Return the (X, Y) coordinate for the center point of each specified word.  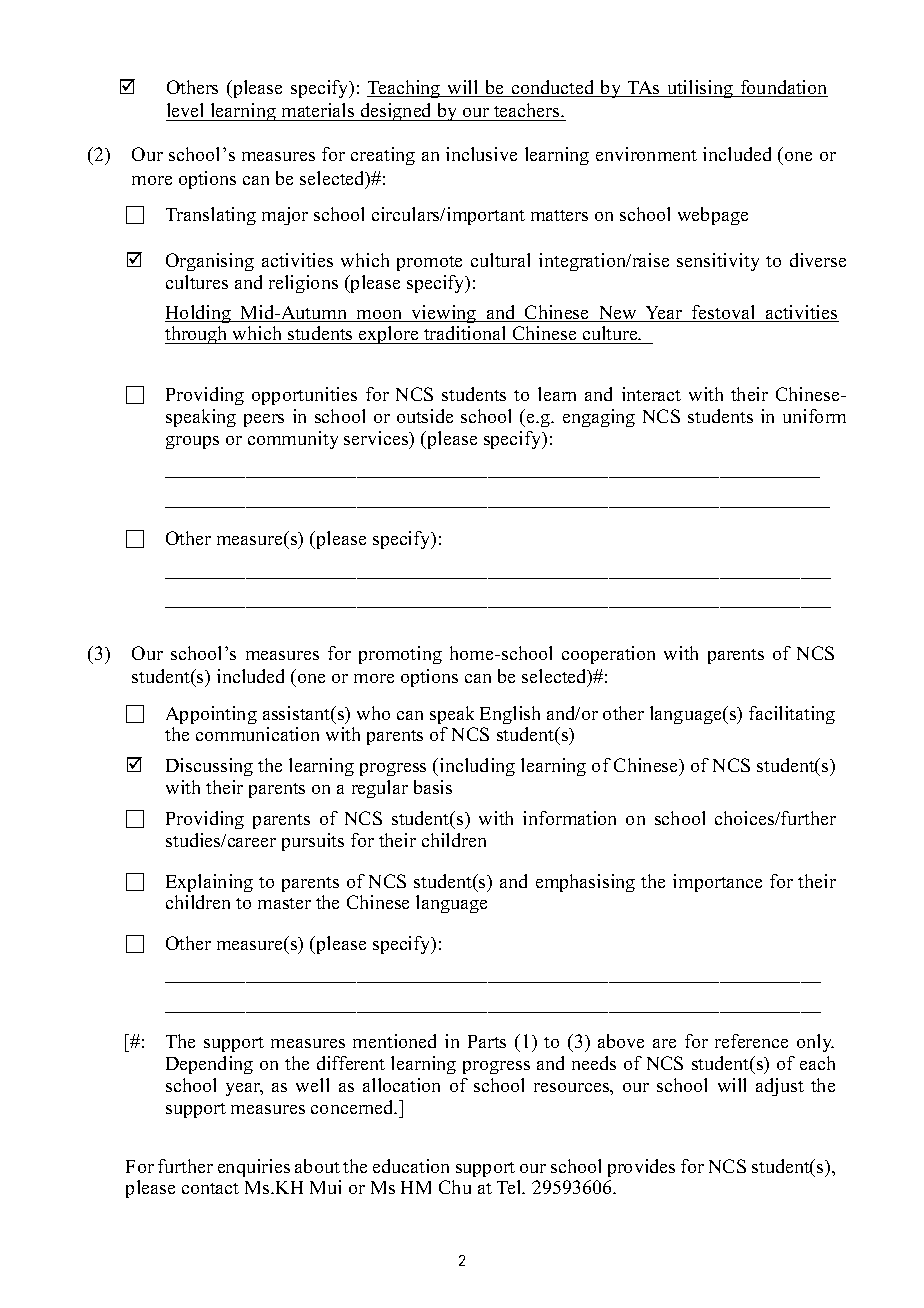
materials (318, 110)
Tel (510, 1187)
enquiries (254, 1168)
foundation (783, 88)
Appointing (211, 715)
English (510, 715)
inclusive (481, 154)
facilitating (792, 715)
